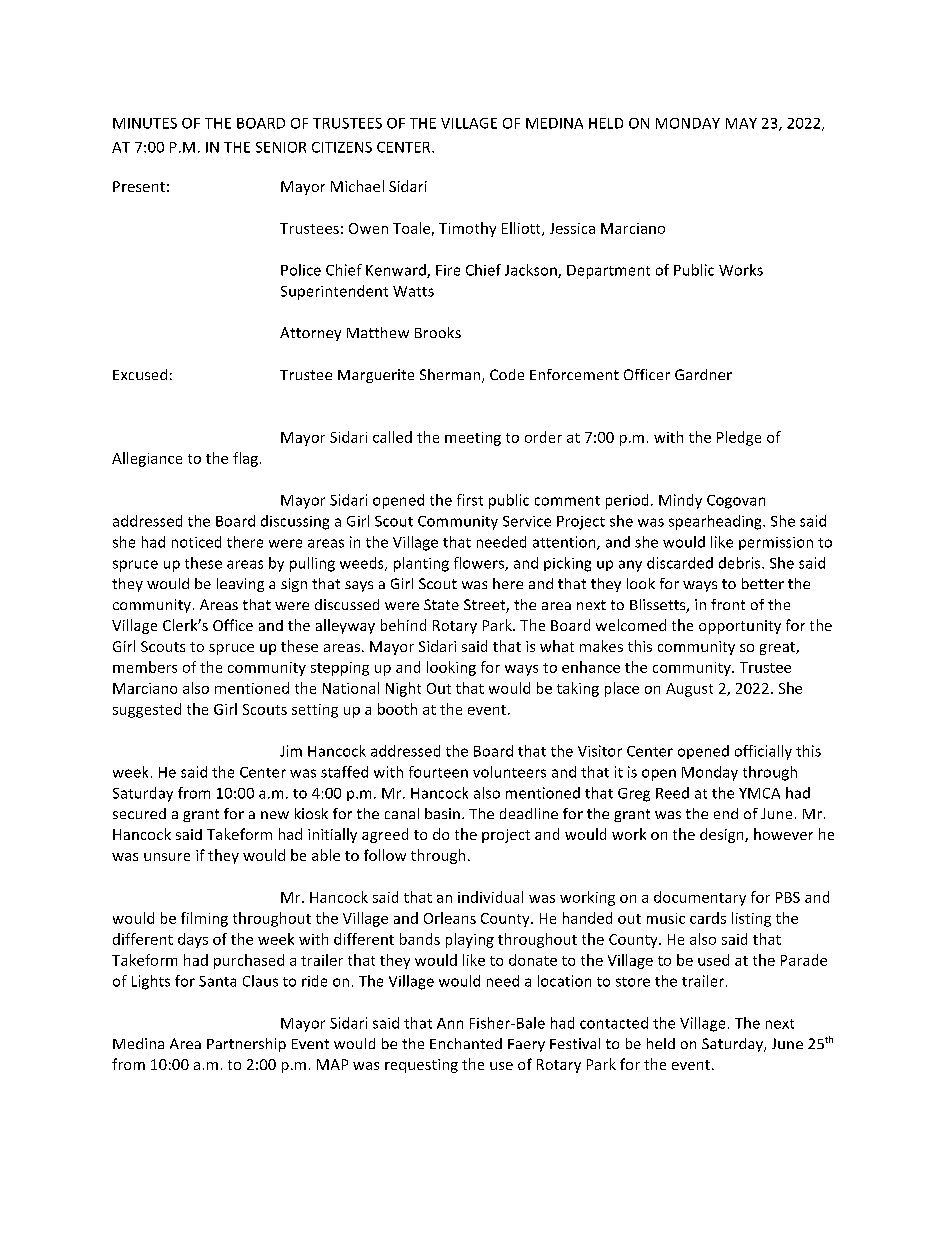 The width and height of the screenshot is (952, 1233). I want to click on Jessica, so click(572, 228).
